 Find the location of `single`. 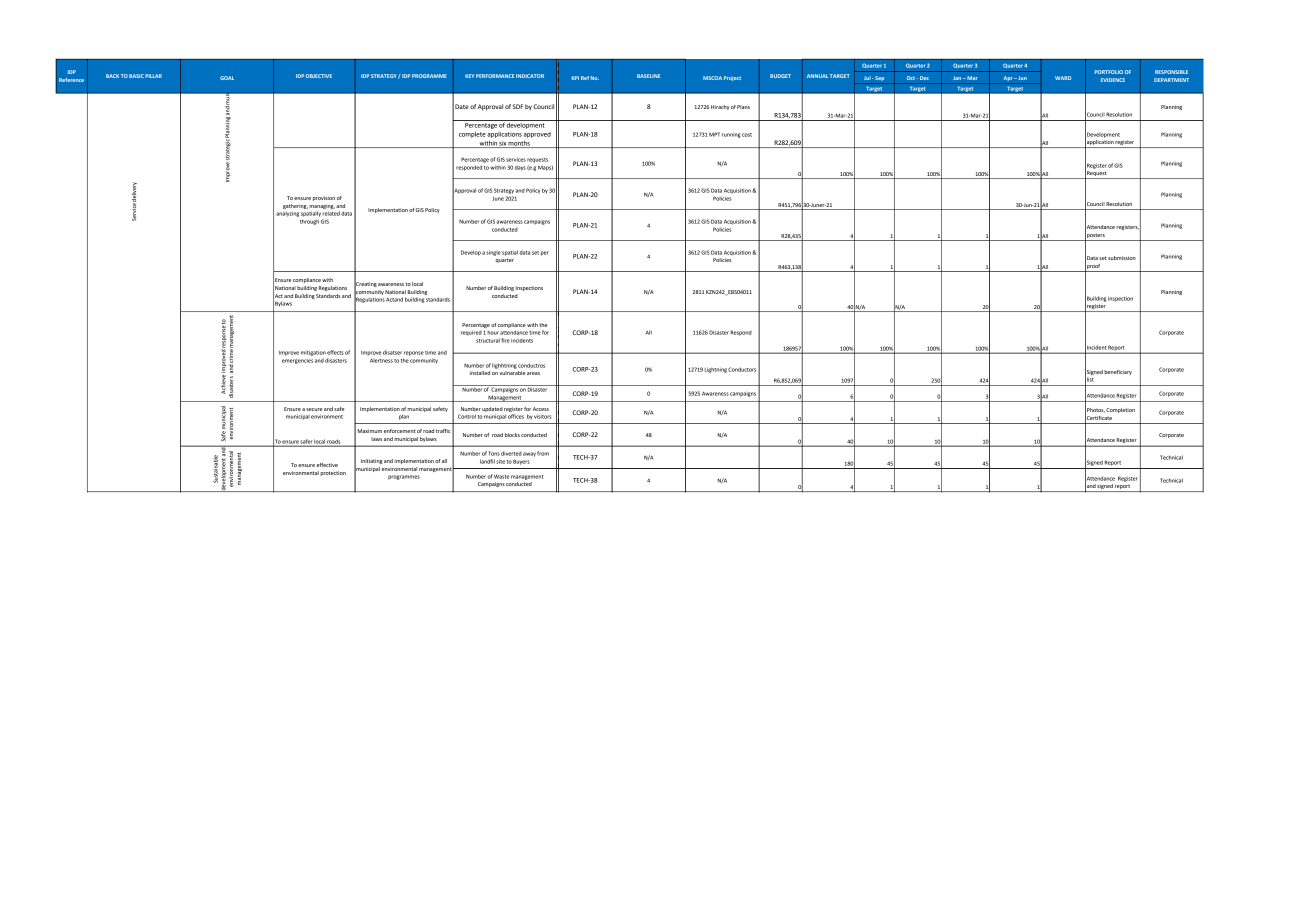

single is located at coordinates (493, 253).
